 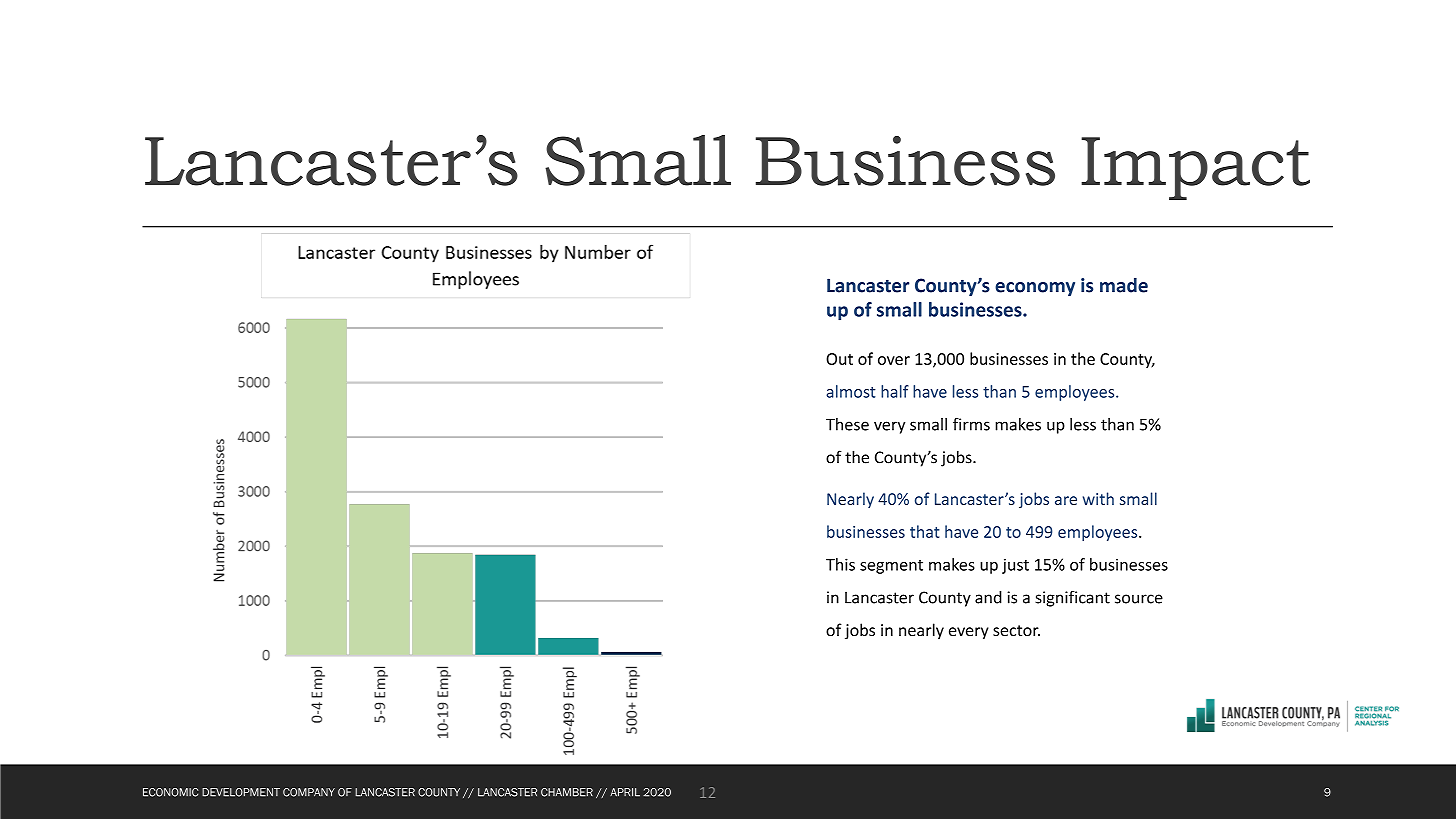 What do you see at coordinates (851, 391) in the document?
I see `almost` at bounding box center [851, 391].
